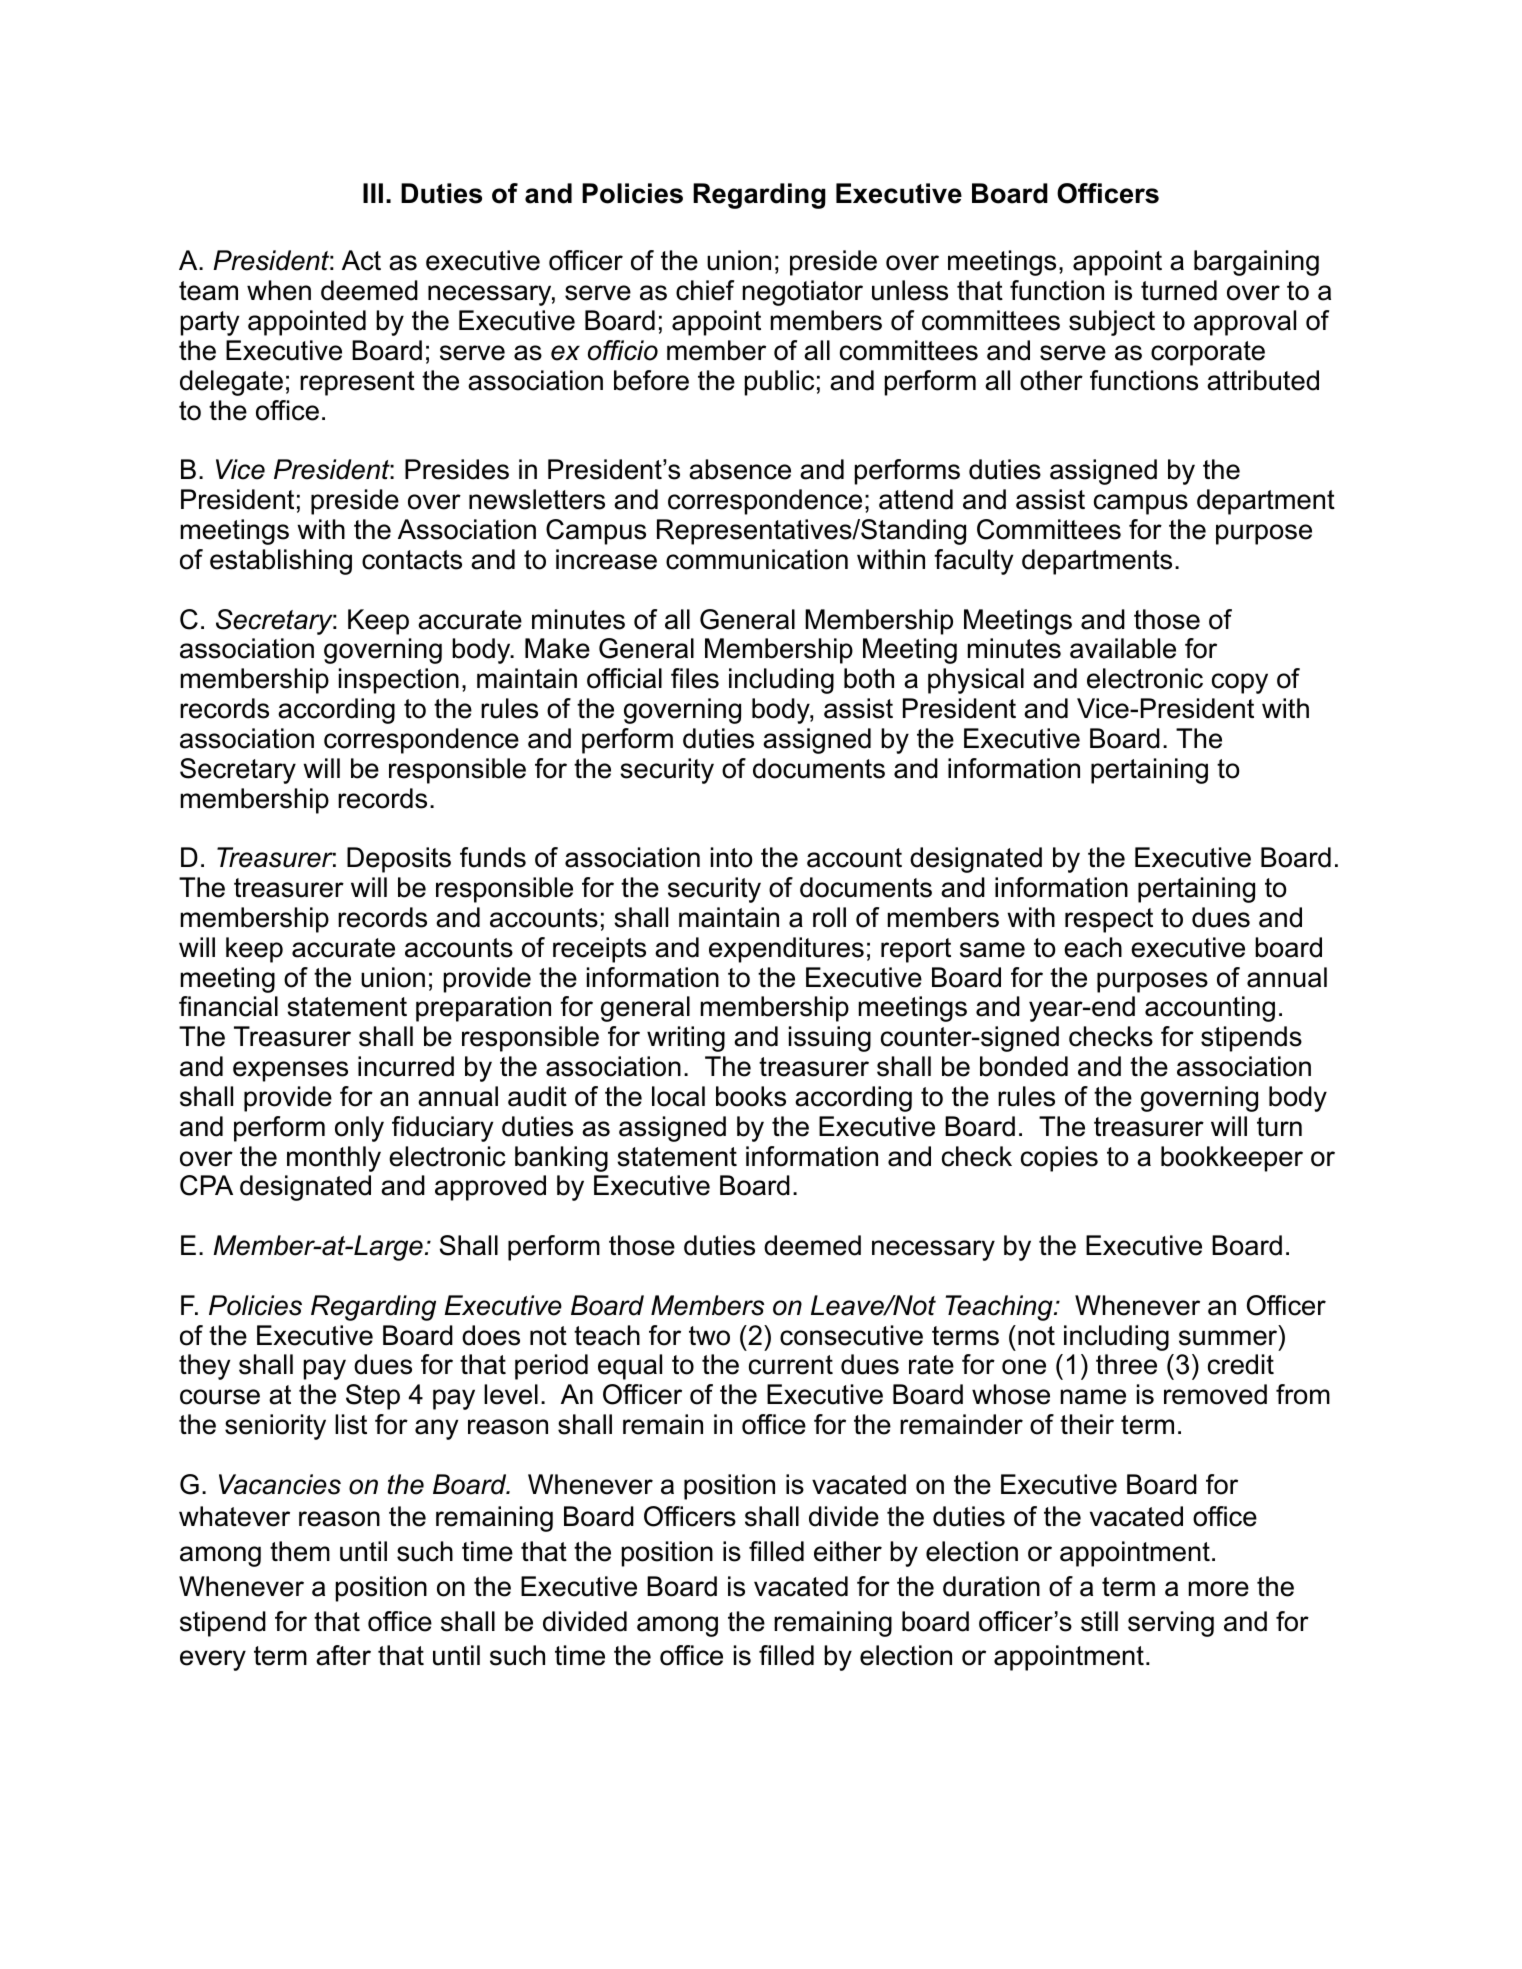 Image resolution: width=1522 pixels, height=1969 pixels. I want to click on chief, so click(705, 290).
